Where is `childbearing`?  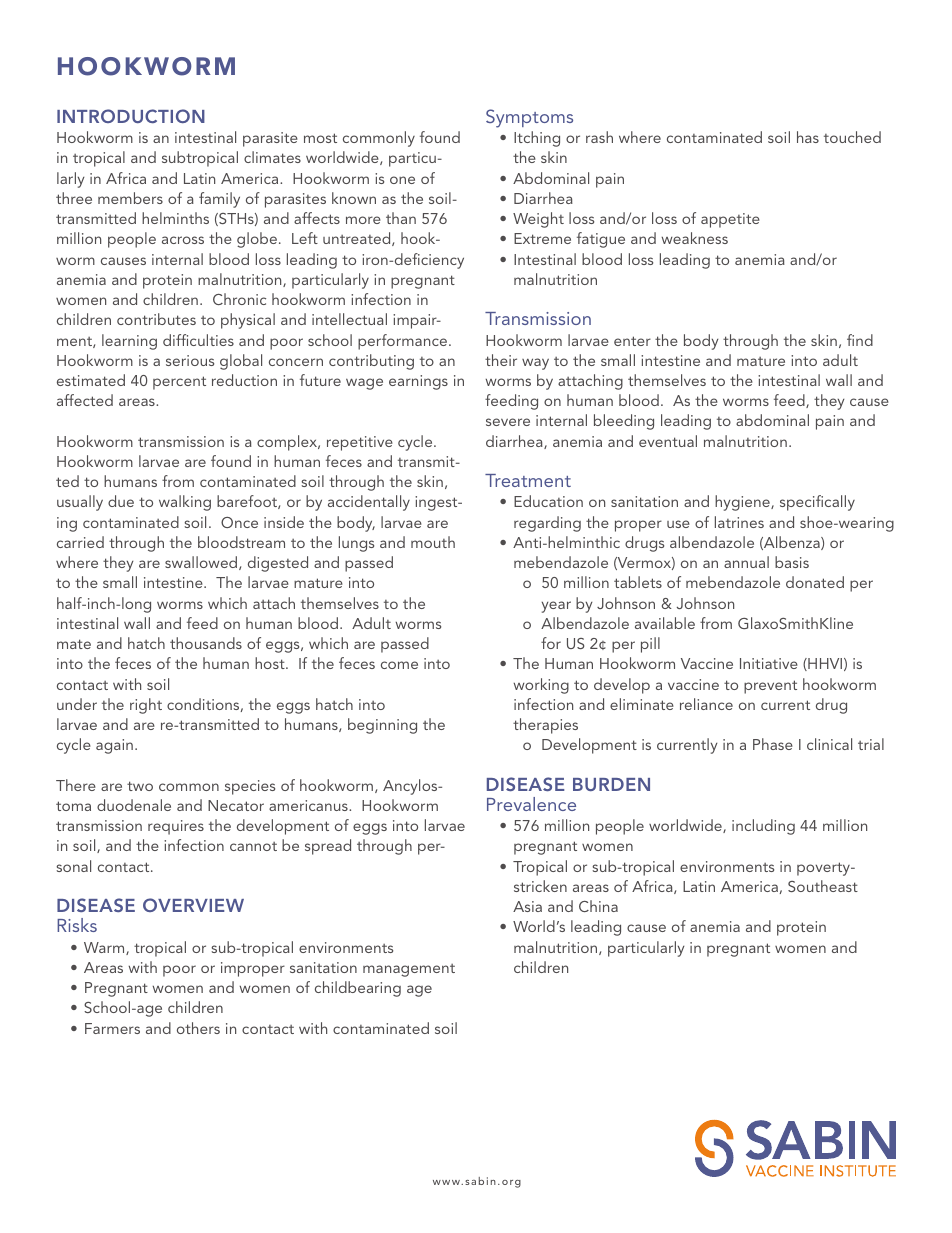 childbearing is located at coordinates (358, 989).
